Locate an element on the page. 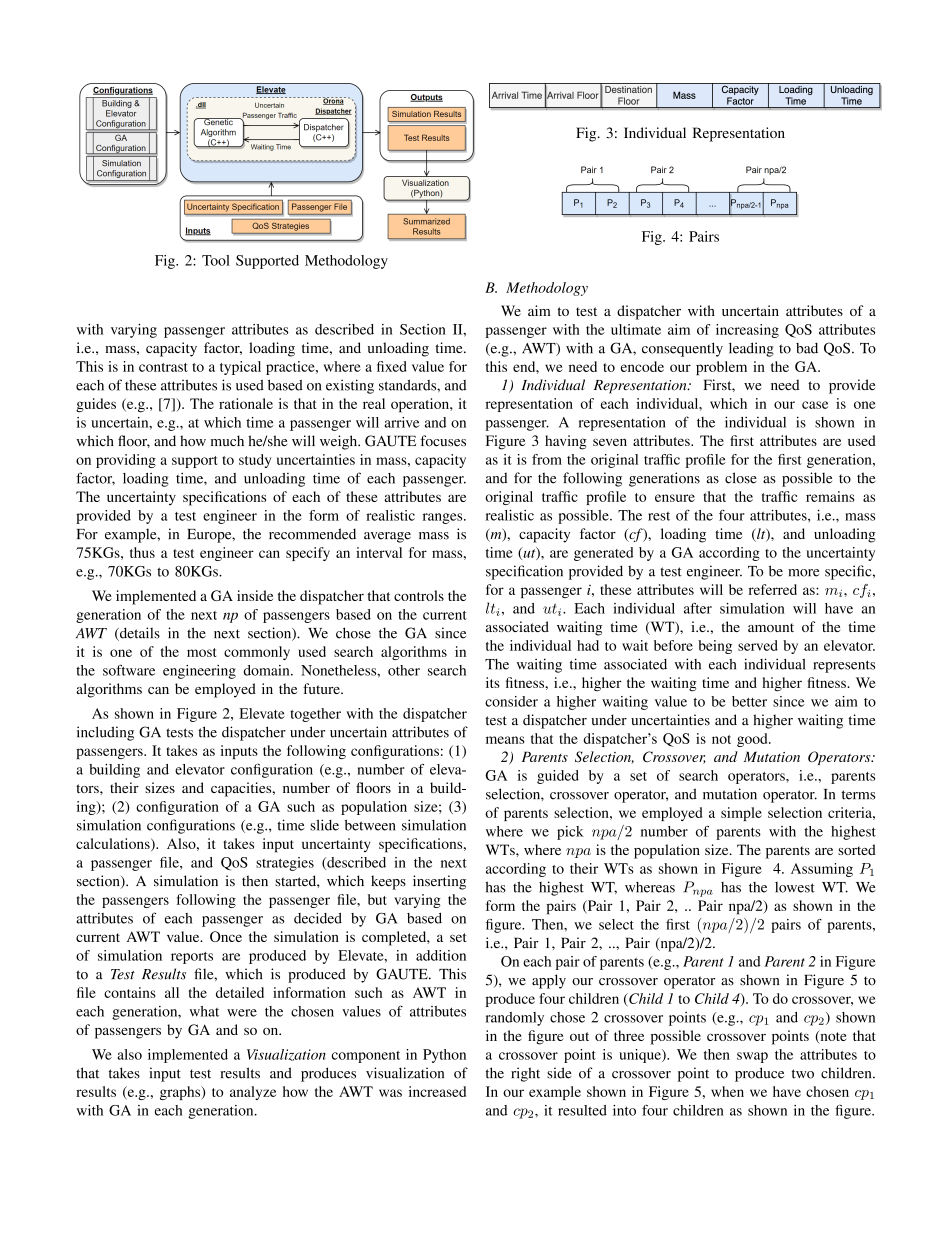  its is located at coordinates (493, 682).
